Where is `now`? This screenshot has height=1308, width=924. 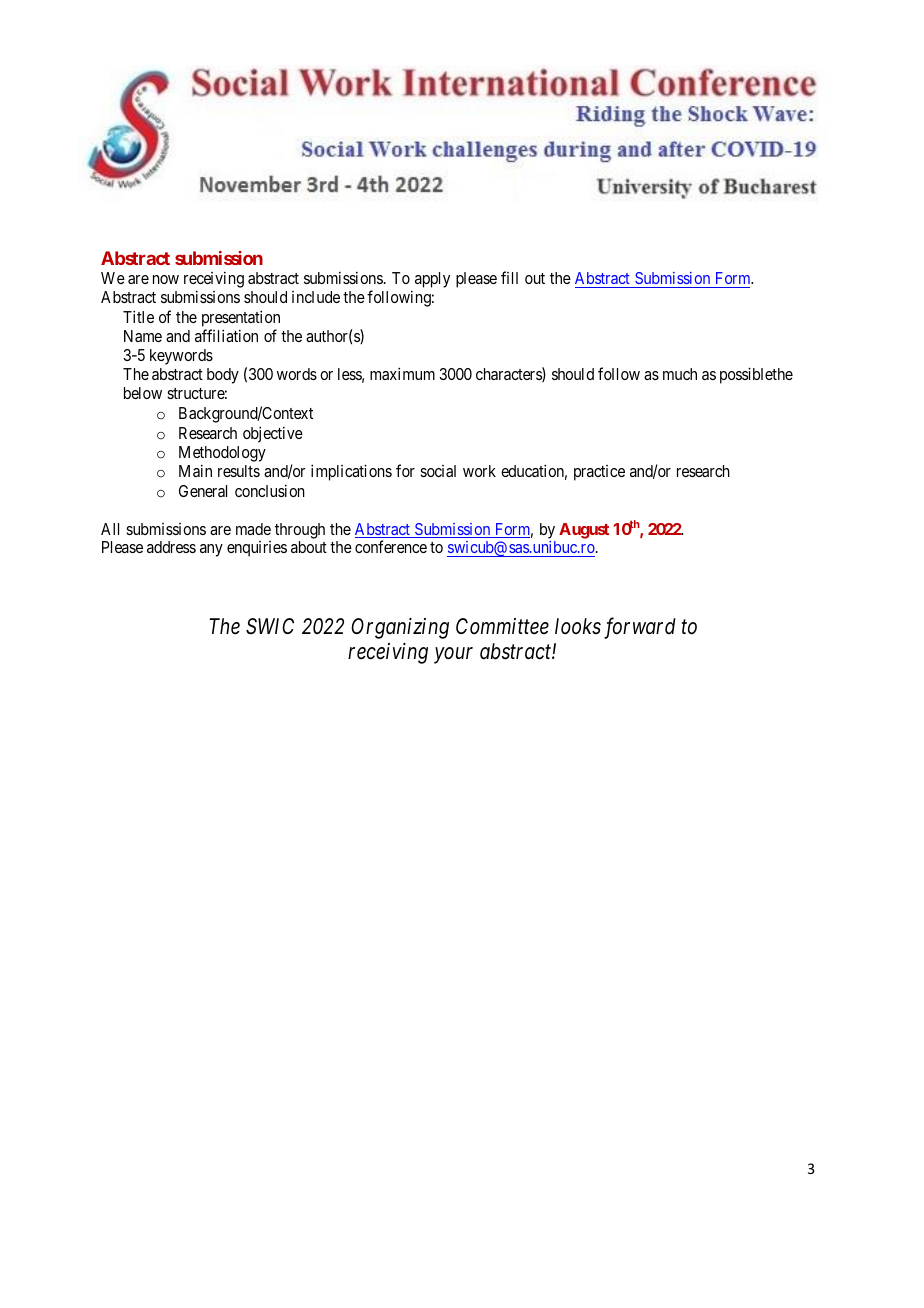
now is located at coordinates (166, 279).
